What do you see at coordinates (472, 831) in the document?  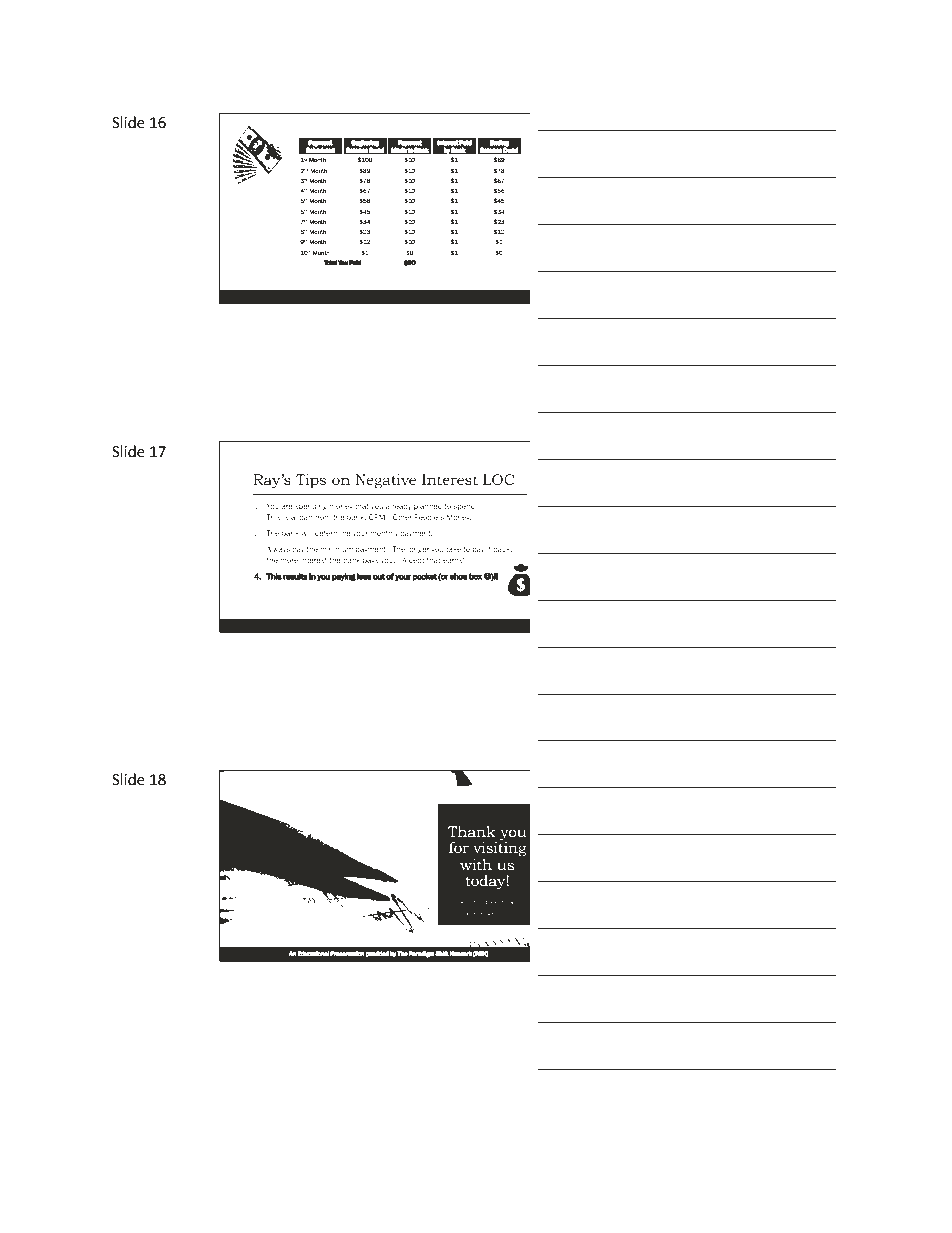 I see `Thank` at bounding box center [472, 831].
